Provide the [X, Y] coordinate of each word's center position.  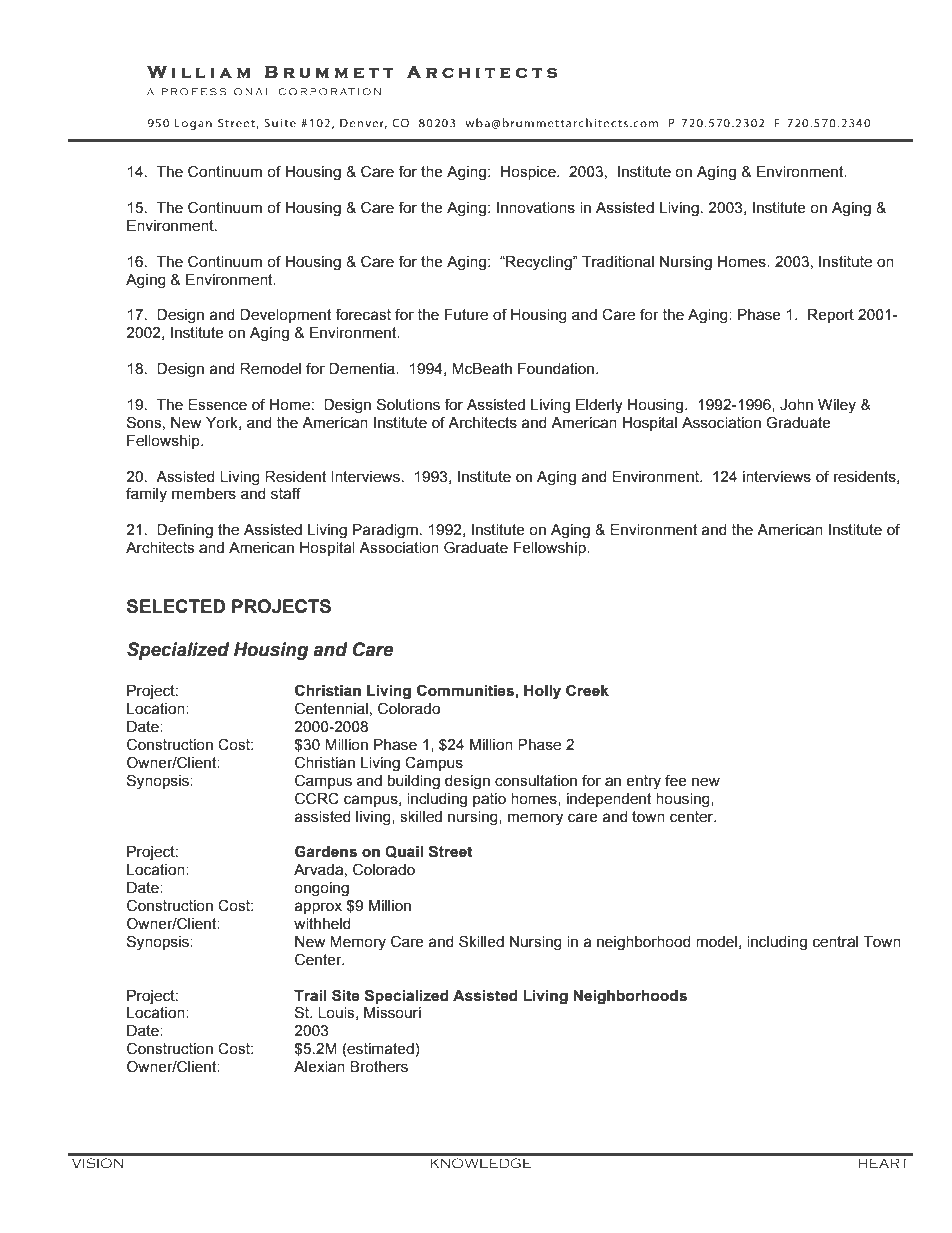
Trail [310, 996]
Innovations [536, 208]
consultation [536, 781]
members [204, 494]
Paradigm [385, 531]
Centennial [331, 708]
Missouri [392, 1013]
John [796, 405]
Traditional [618, 262]
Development [285, 316]
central [835, 942]
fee [676, 780]
